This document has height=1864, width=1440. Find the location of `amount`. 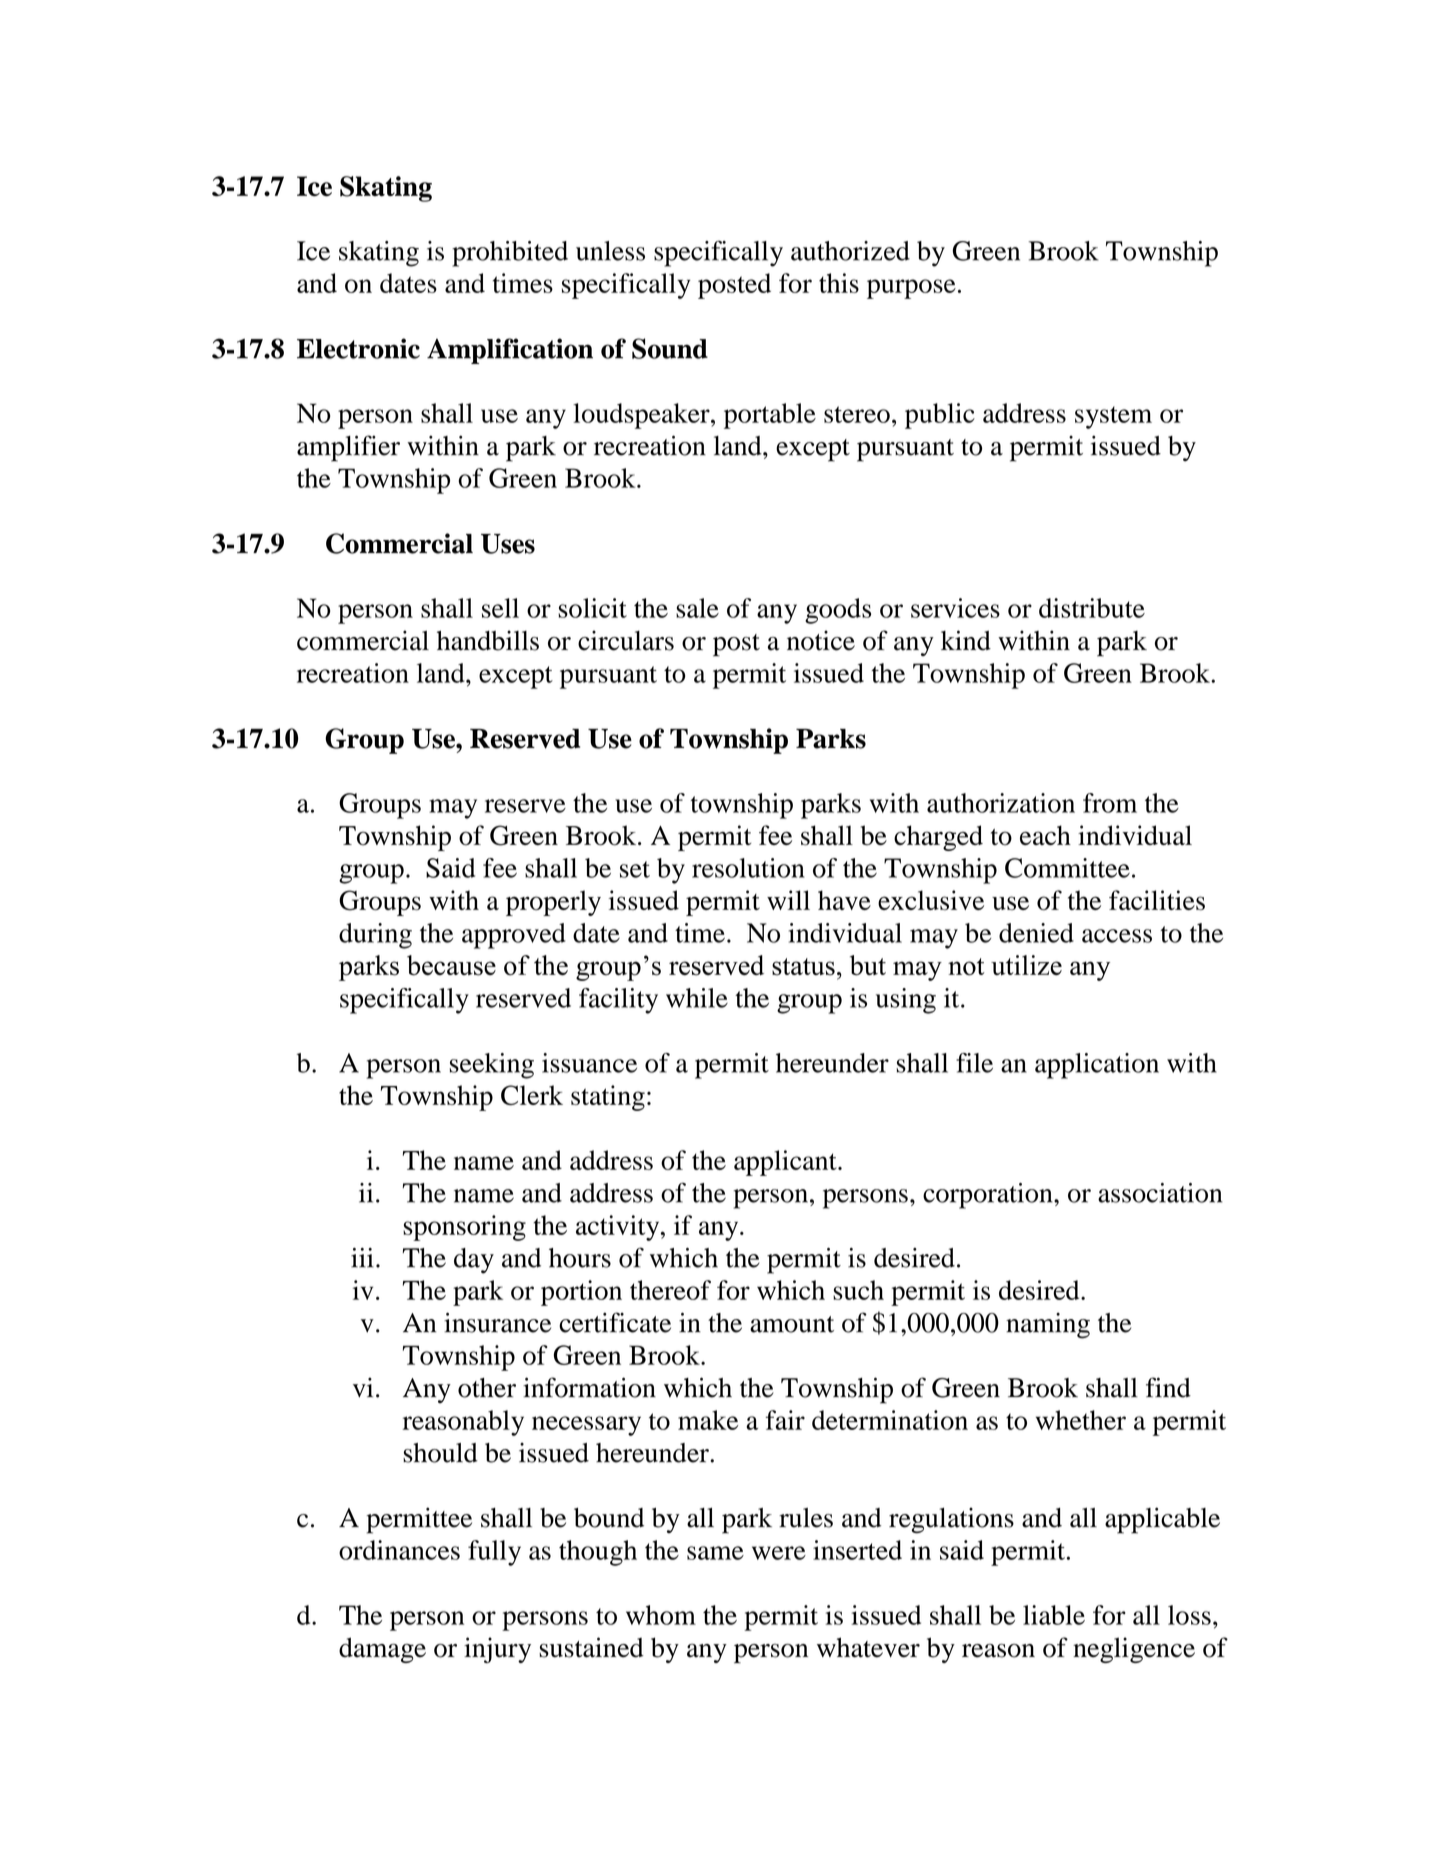

amount is located at coordinates (792, 1324).
